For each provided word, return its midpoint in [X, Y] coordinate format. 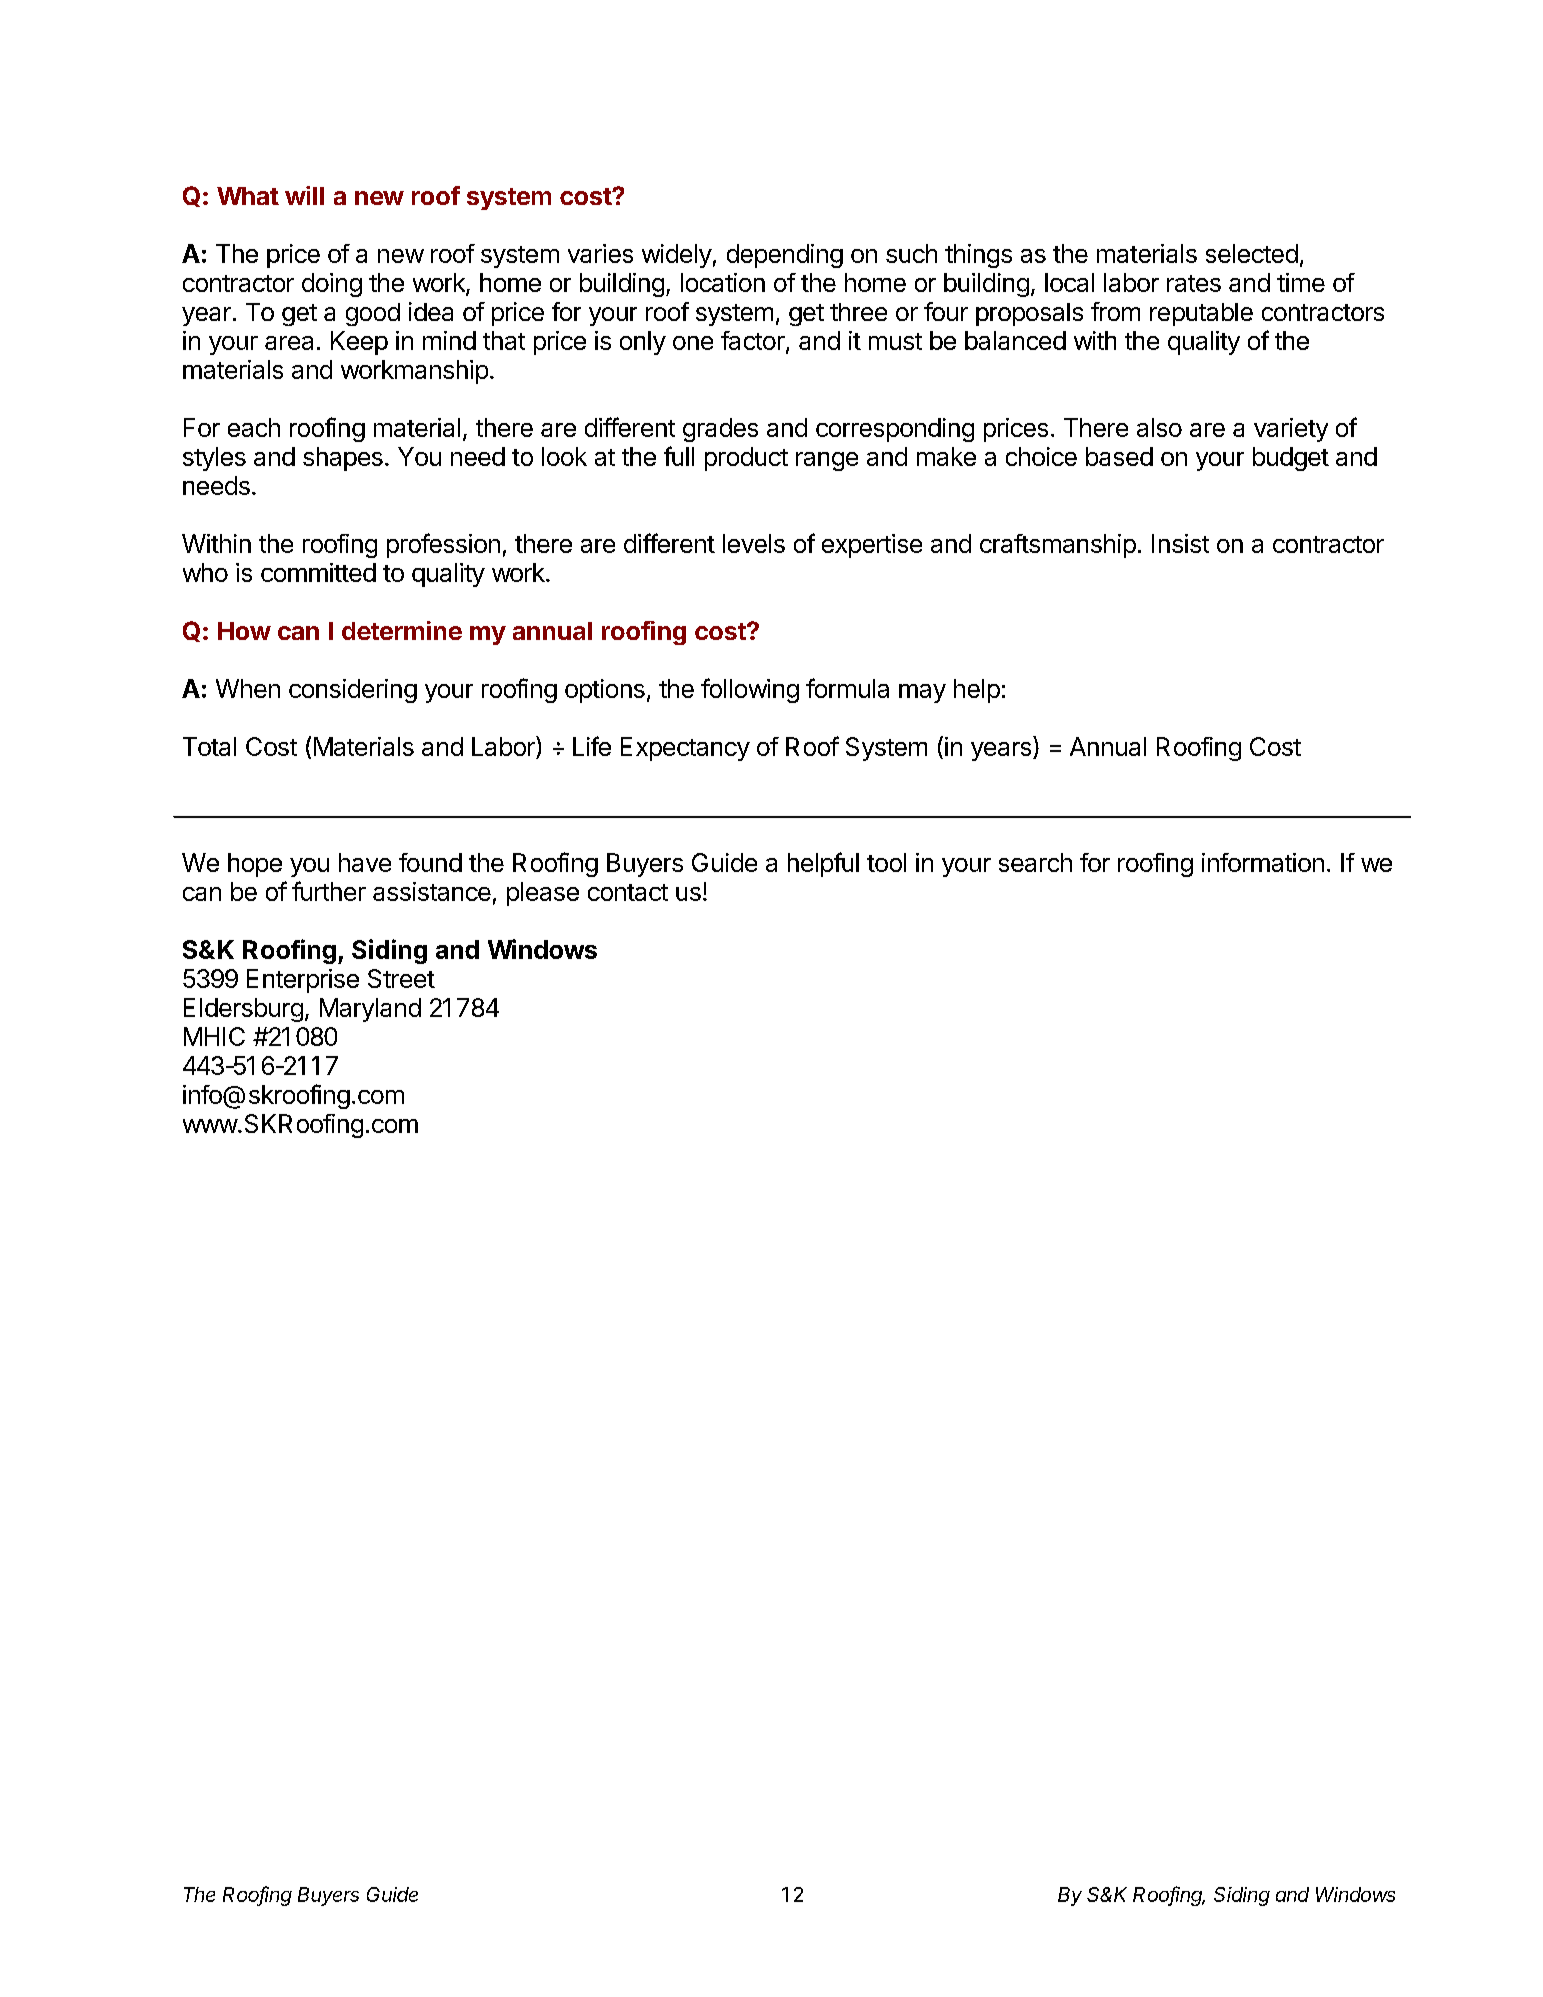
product [746, 459]
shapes [343, 459]
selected [1252, 253]
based [1119, 456]
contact [628, 892]
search [1035, 862]
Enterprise [303, 981]
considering [353, 691]
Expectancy [685, 749]
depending [785, 256]
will [304, 195]
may [922, 693]
